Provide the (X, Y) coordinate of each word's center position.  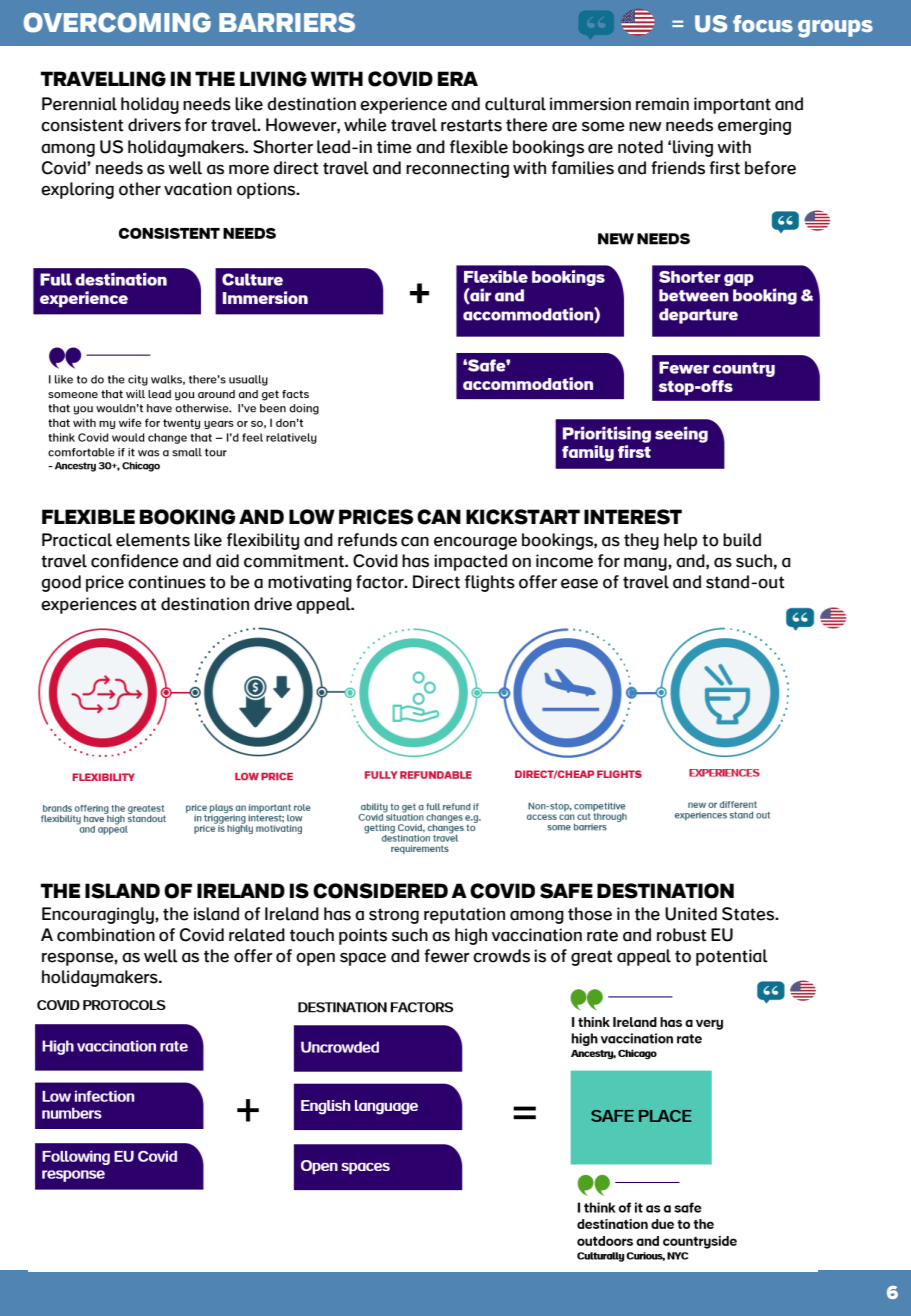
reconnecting (457, 169)
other (140, 189)
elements (153, 540)
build (742, 540)
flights (490, 583)
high (471, 936)
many (646, 564)
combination (106, 935)
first (724, 168)
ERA (458, 78)
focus (763, 23)
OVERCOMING (117, 23)
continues (167, 582)
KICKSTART (523, 517)
